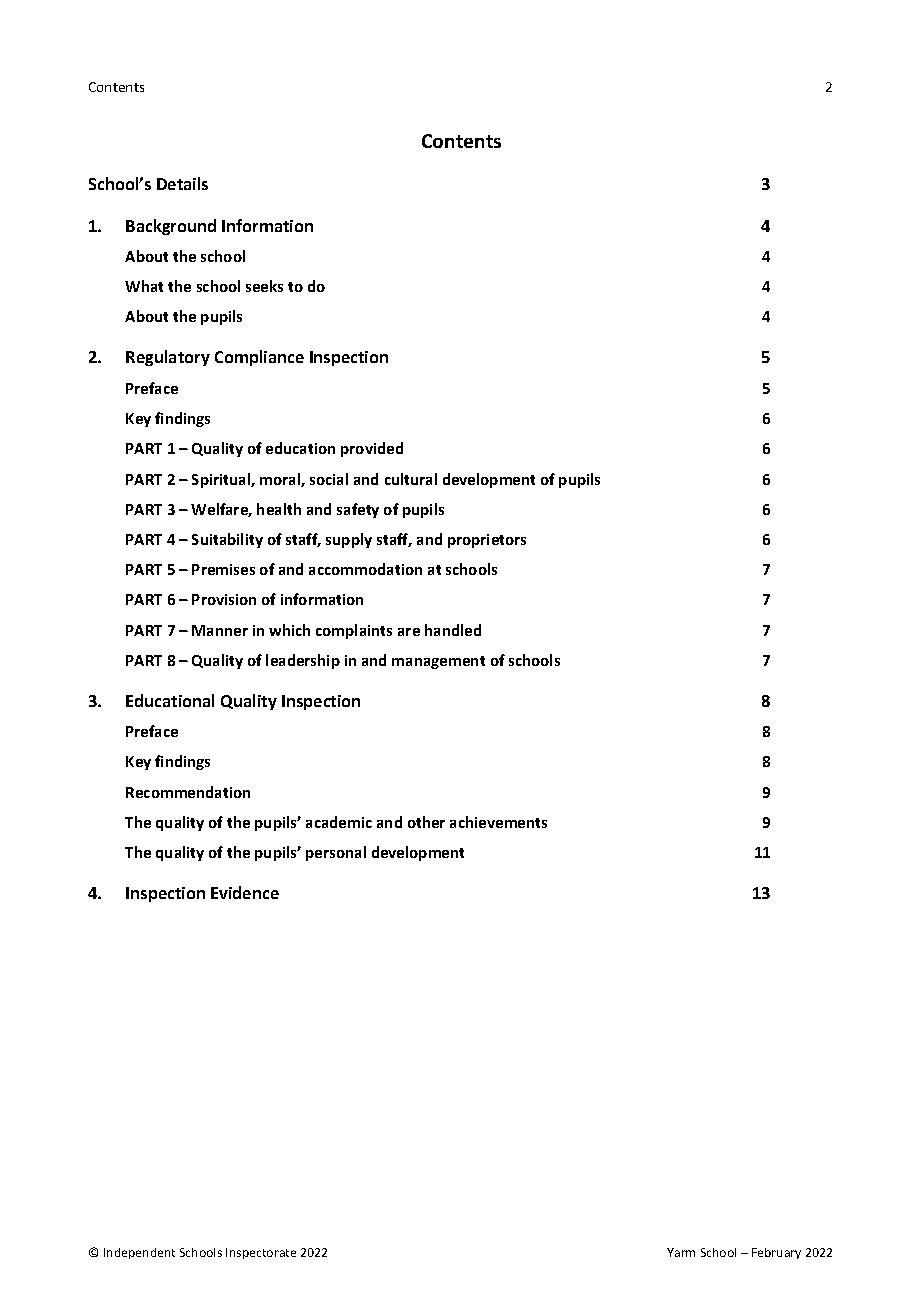 This screenshot has height=1308, width=924. What do you see at coordinates (411, 479) in the screenshot?
I see `cultural` at bounding box center [411, 479].
